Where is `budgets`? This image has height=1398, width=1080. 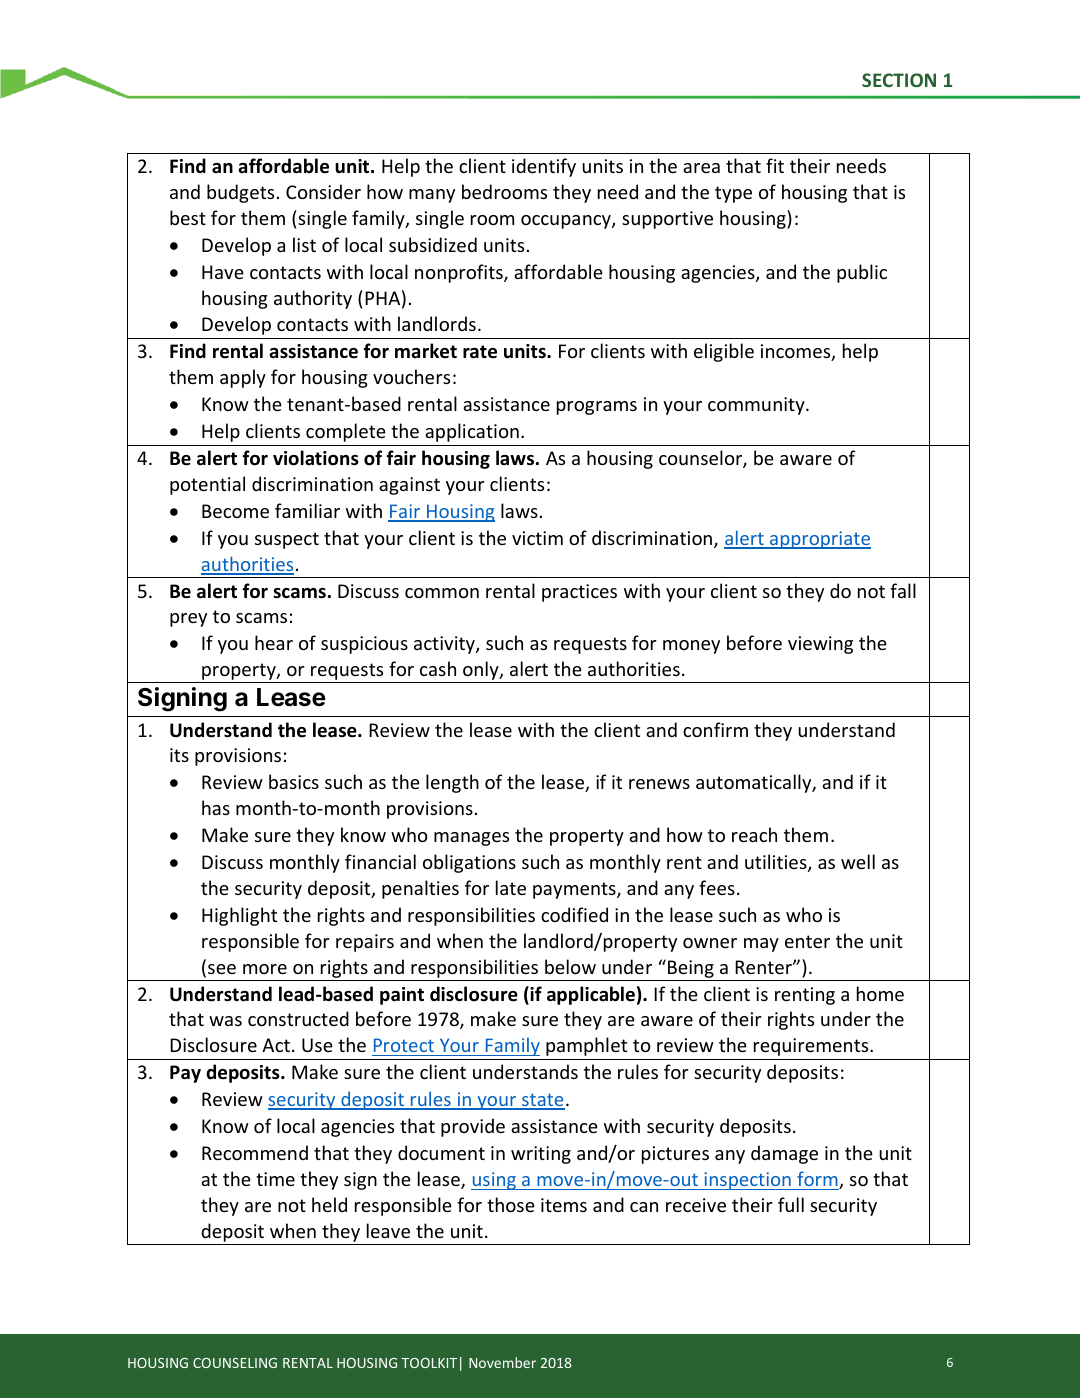
budgets is located at coordinates (240, 193).
